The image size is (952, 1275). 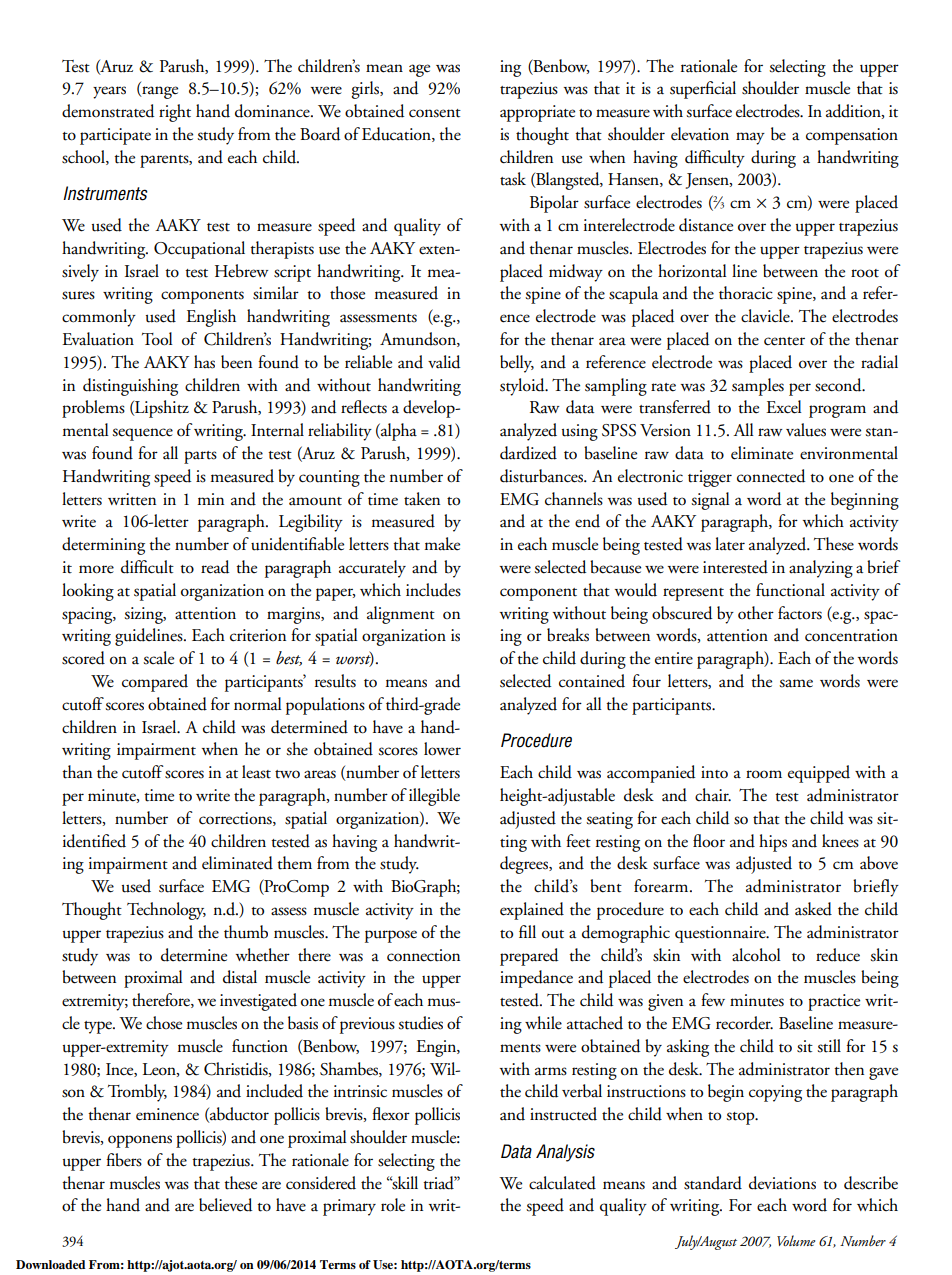 I want to click on believed, so click(x=225, y=1205).
